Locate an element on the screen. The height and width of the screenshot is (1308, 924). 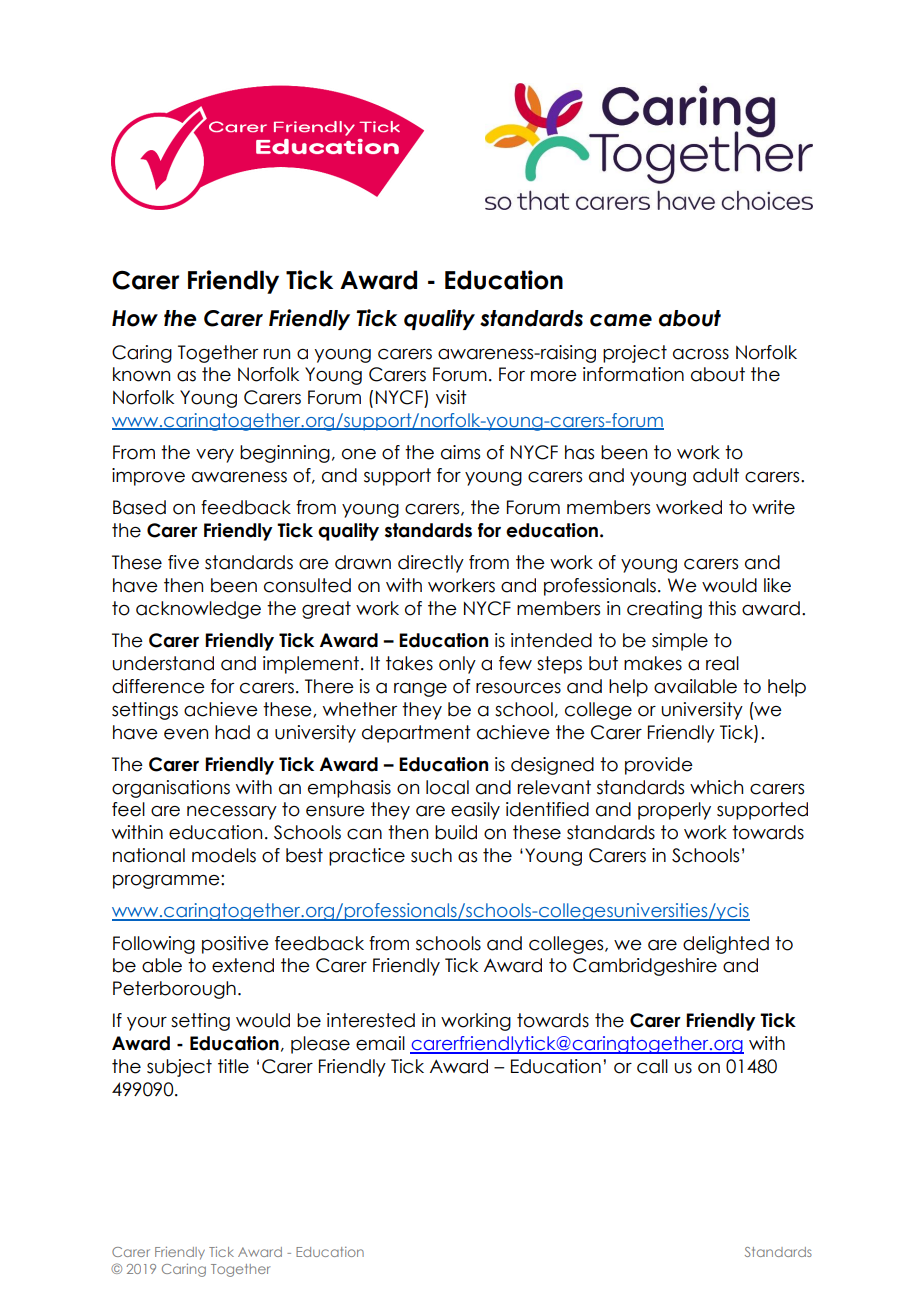
run is located at coordinates (277, 354).
